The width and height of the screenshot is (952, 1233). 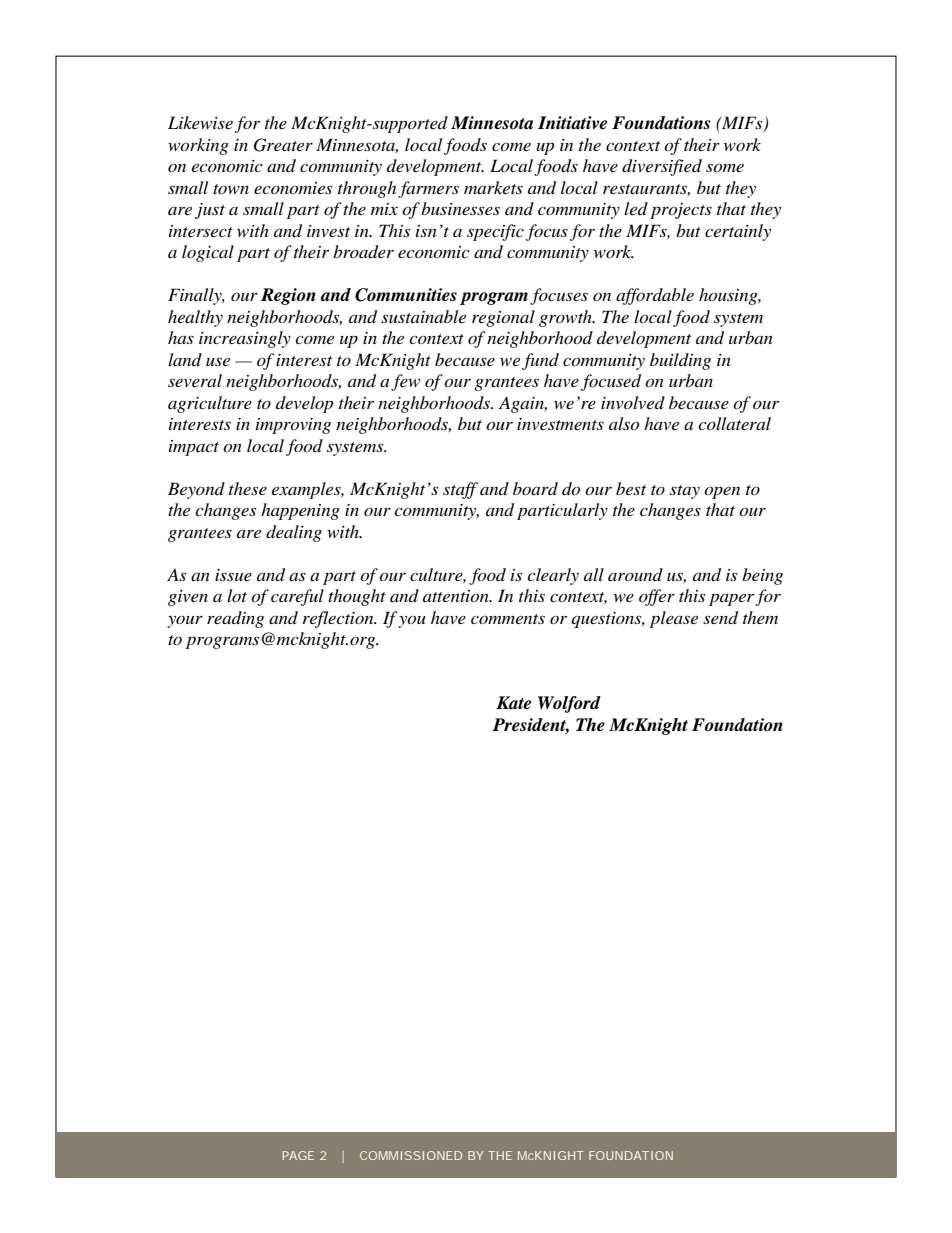 What do you see at coordinates (674, 619) in the screenshot?
I see `please` at bounding box center [674, 619].
